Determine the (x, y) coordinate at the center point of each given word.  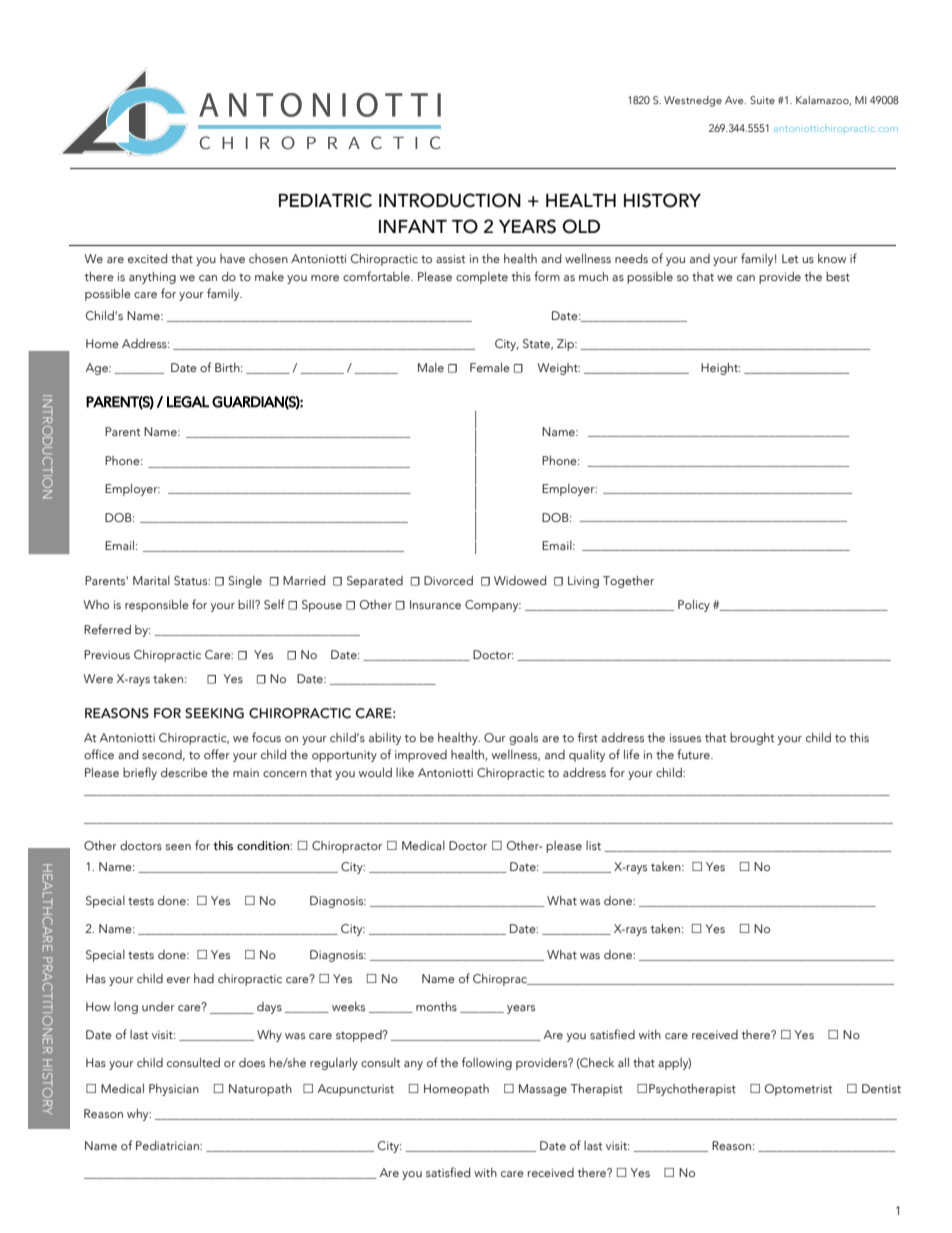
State (538, 344)
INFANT (413, 226)
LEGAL (188, 402)
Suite (762, 100)
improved (421, 756)
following (487, 1063)
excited (147, 258)
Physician (174, 1090)
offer (217, 754)
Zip (566, 345)
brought (752, 739)
